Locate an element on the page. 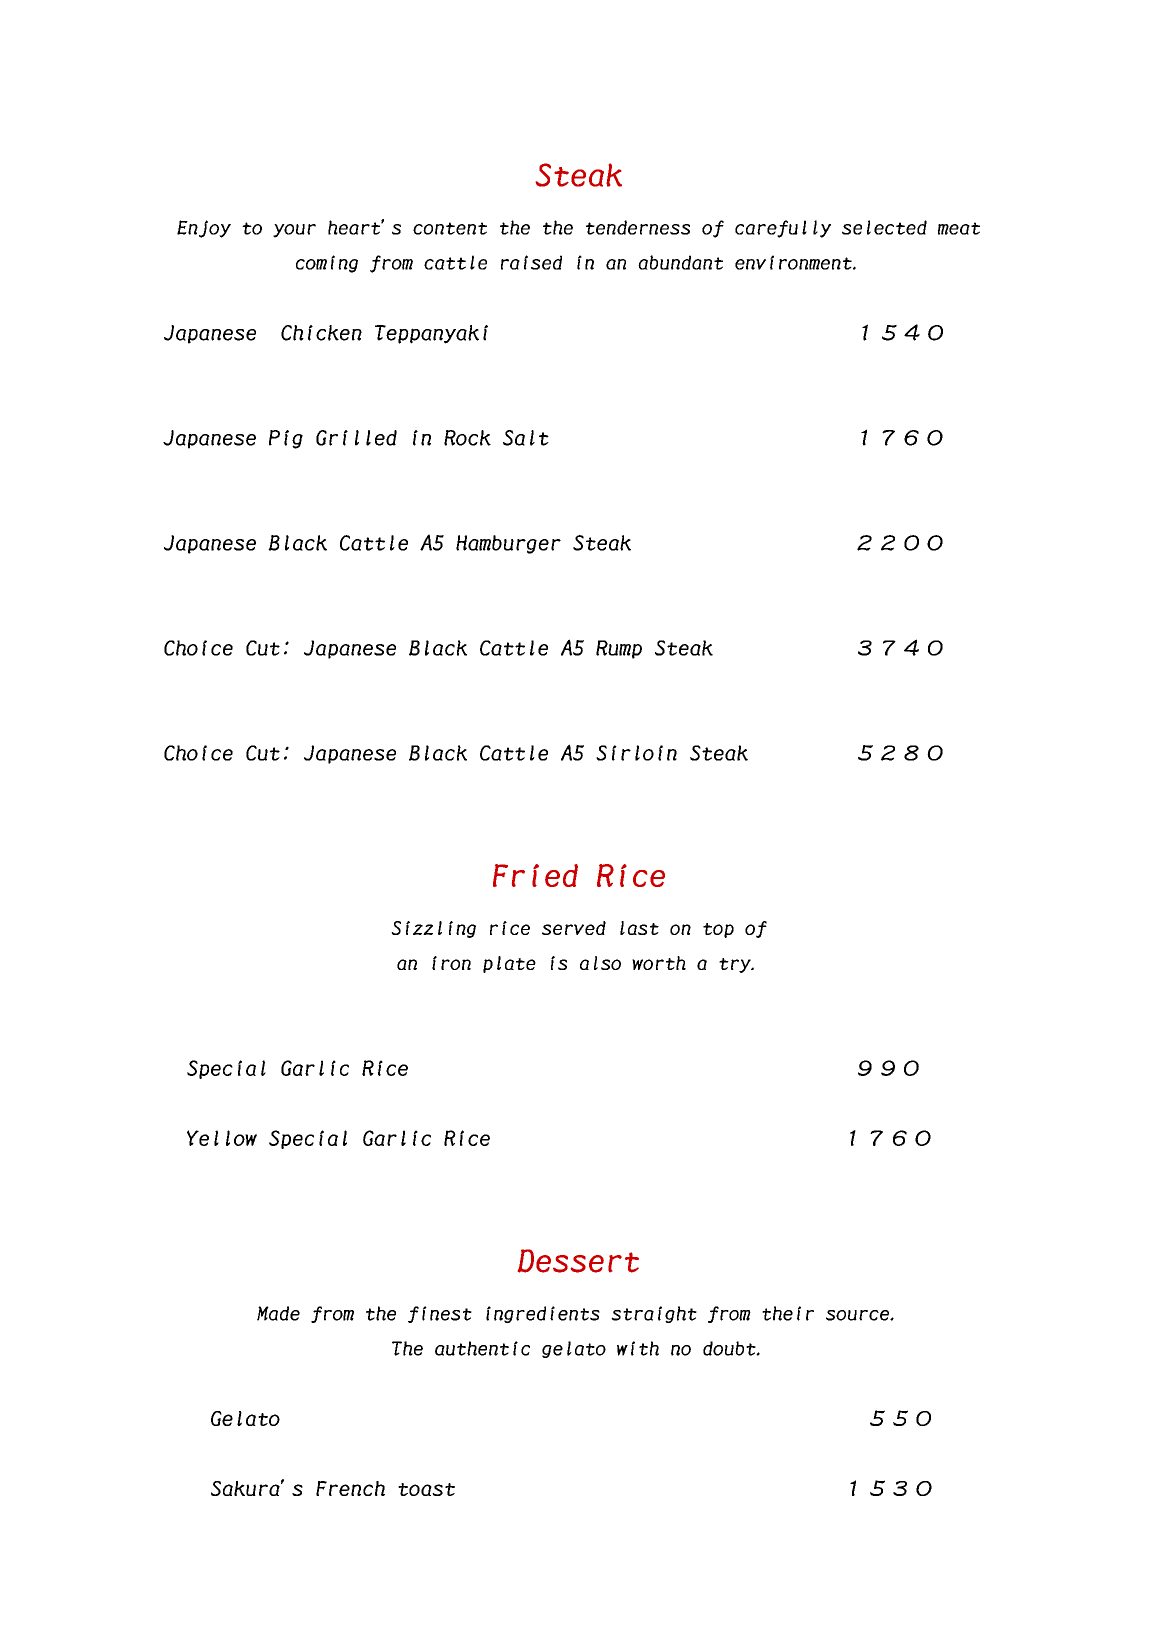 This page has height=1638, width=1158. coming is located at coordinates (327, 264).
